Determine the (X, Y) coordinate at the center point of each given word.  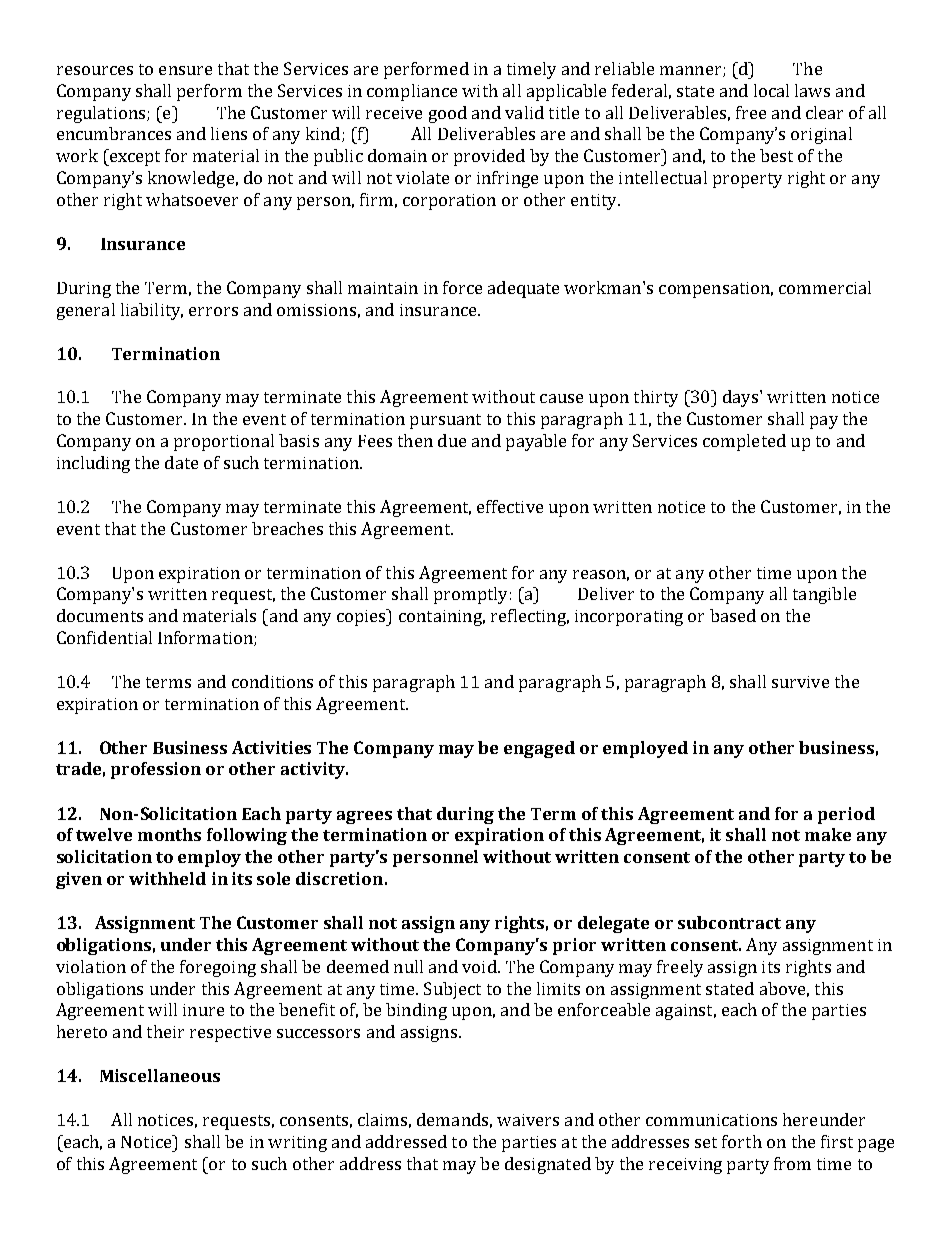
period (846, 815)
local (771, 90)
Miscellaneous (160, 1075)
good (448, 114)
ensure (185, 70)
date (181, 462)
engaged (539, 749)
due (452, 440)
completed (744, 442)
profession (156, 770)
